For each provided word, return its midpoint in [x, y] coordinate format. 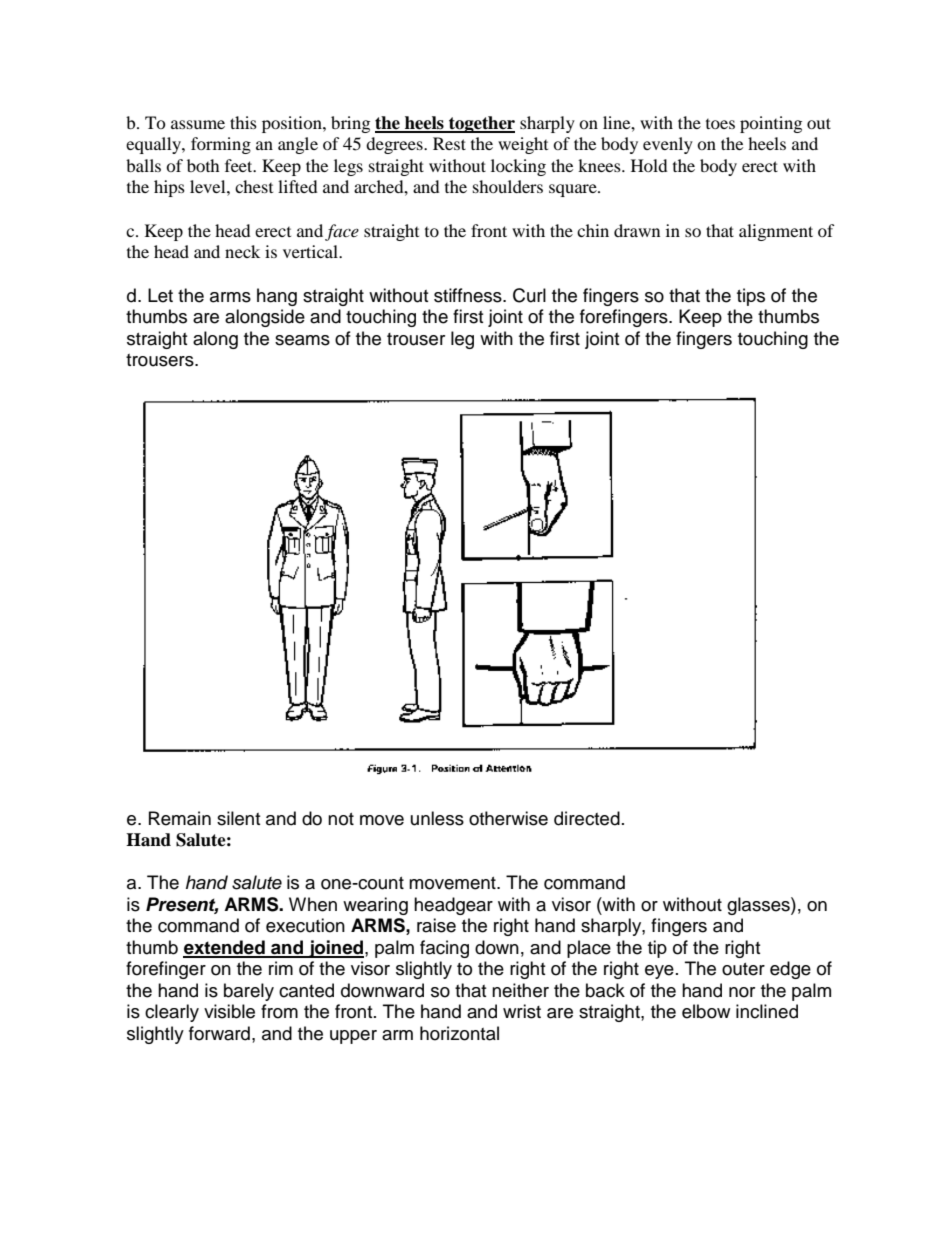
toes [720, 124]
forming [221, 145]
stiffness [469, 295]
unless [437, 818]
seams [302, 340]
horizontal [459, 1033]
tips [751, 297]
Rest [449, 143]
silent [238, 818]
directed [587, 818]
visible [229, 1011]
